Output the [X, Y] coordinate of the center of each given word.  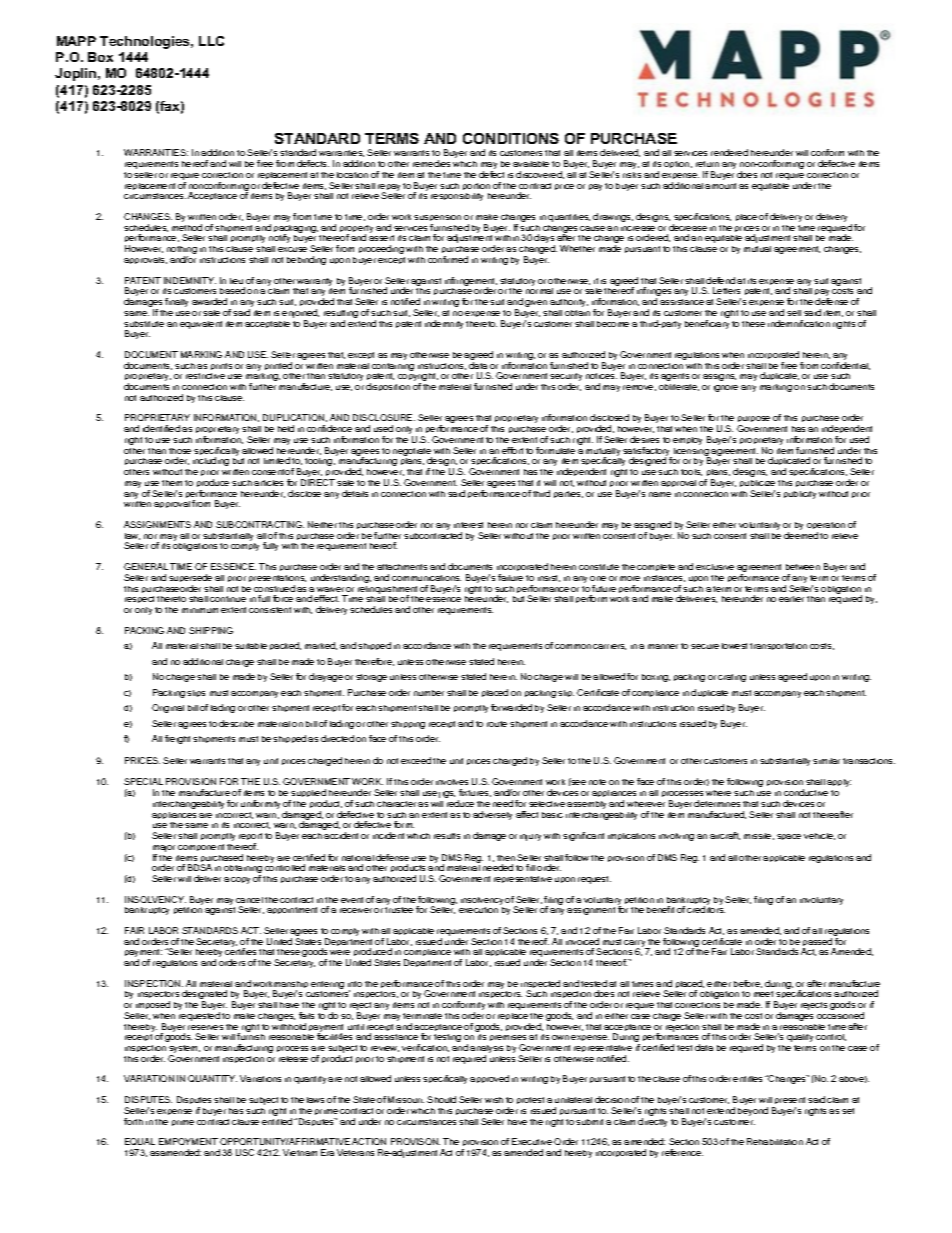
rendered [729, 152]
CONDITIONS [511, 138]
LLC [211, 41]
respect [139, 599]
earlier [791, 599]
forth [133, 1121]
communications [426, 578]
